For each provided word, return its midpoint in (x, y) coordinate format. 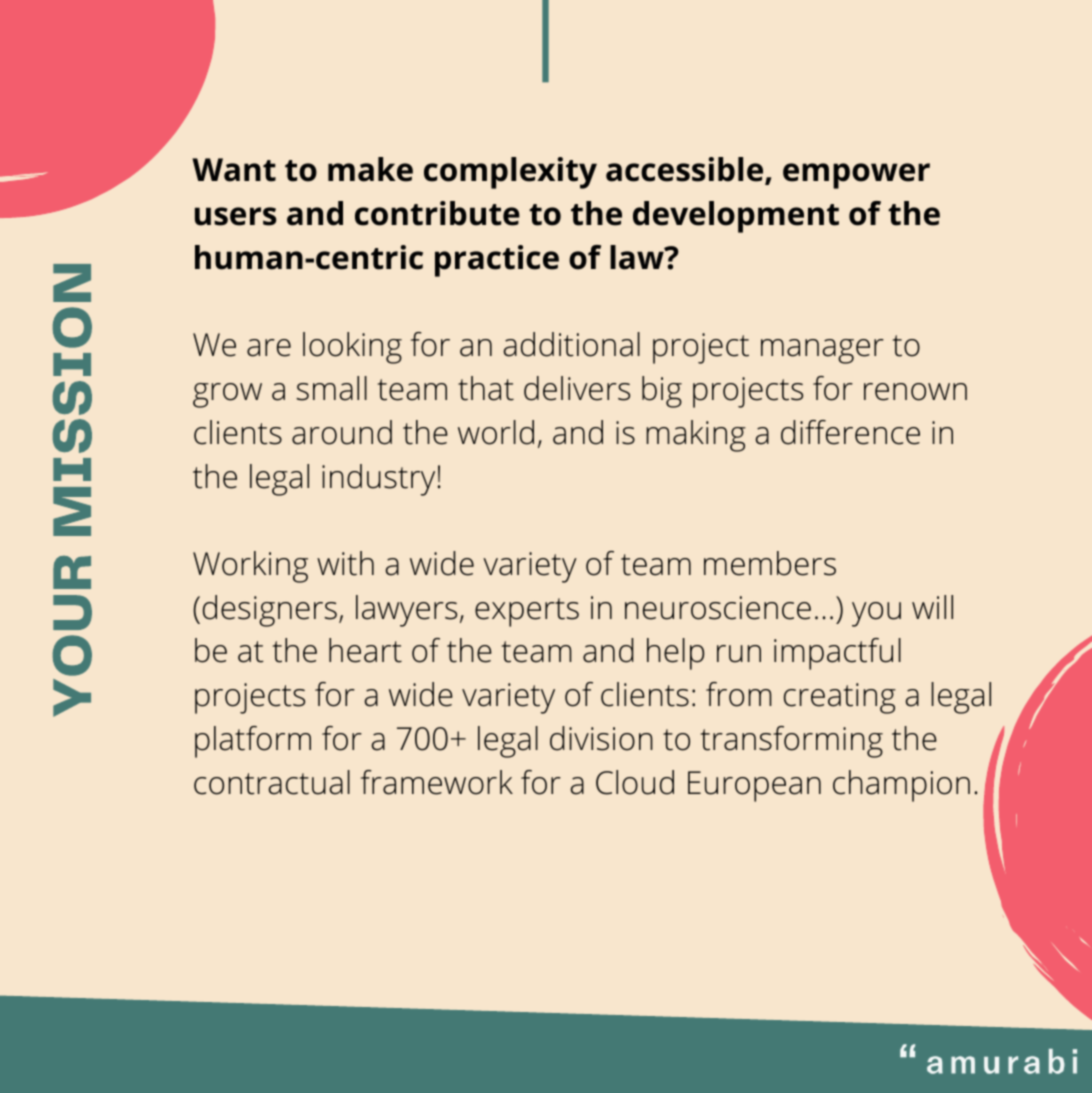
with (345, 563)
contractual (272, 782)
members (770, 563)
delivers (577, 388)
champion (901, 786)
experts (527, 612)
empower (856, 176)
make (370, 169)
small (332, 388)
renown (915, 392)
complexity (510, 173)
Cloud (635, 782)
